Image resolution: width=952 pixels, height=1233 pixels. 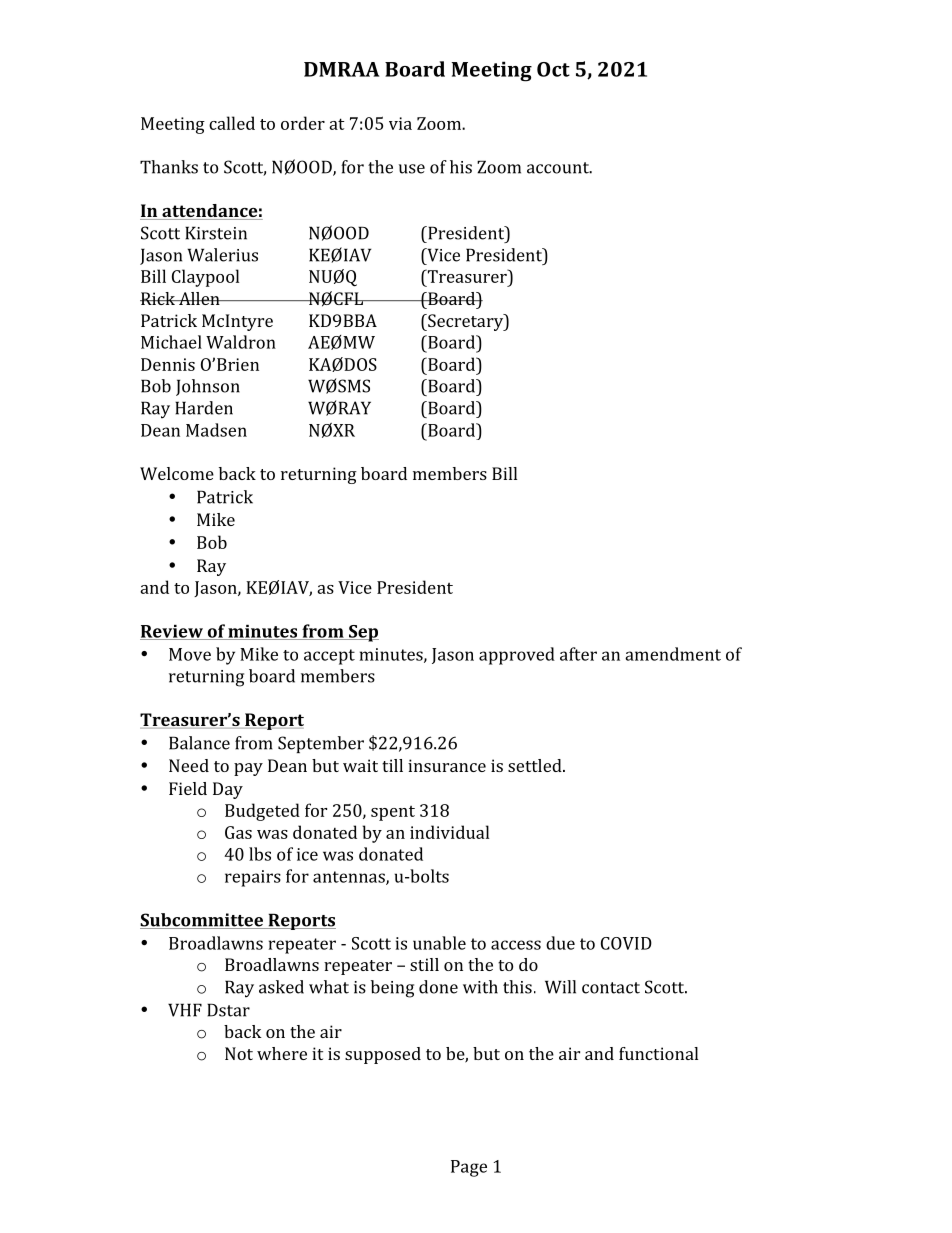 I want to click on via, so click(x=400, y=123).
